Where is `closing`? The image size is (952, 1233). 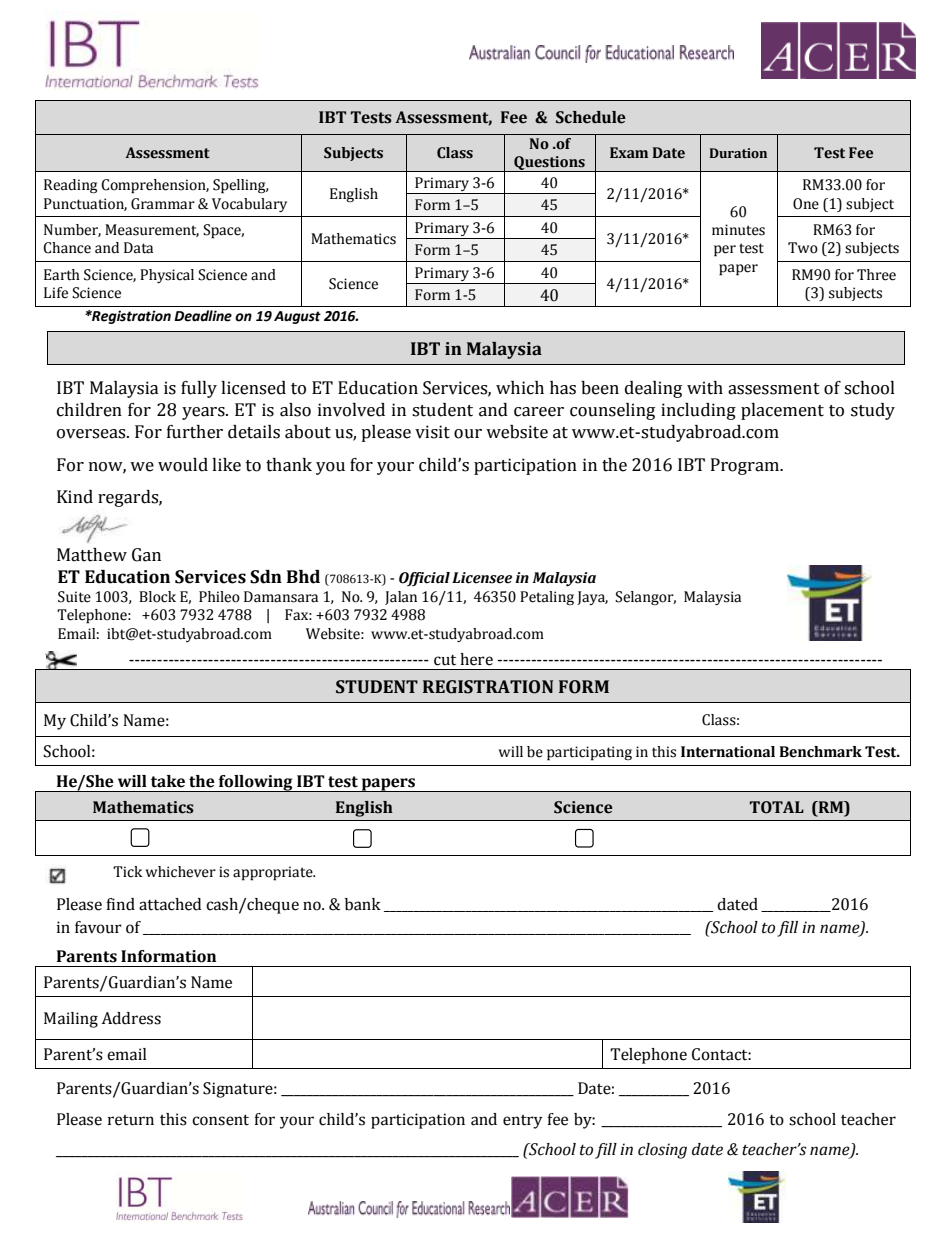 closing is located at coordinates (662, 1151).
